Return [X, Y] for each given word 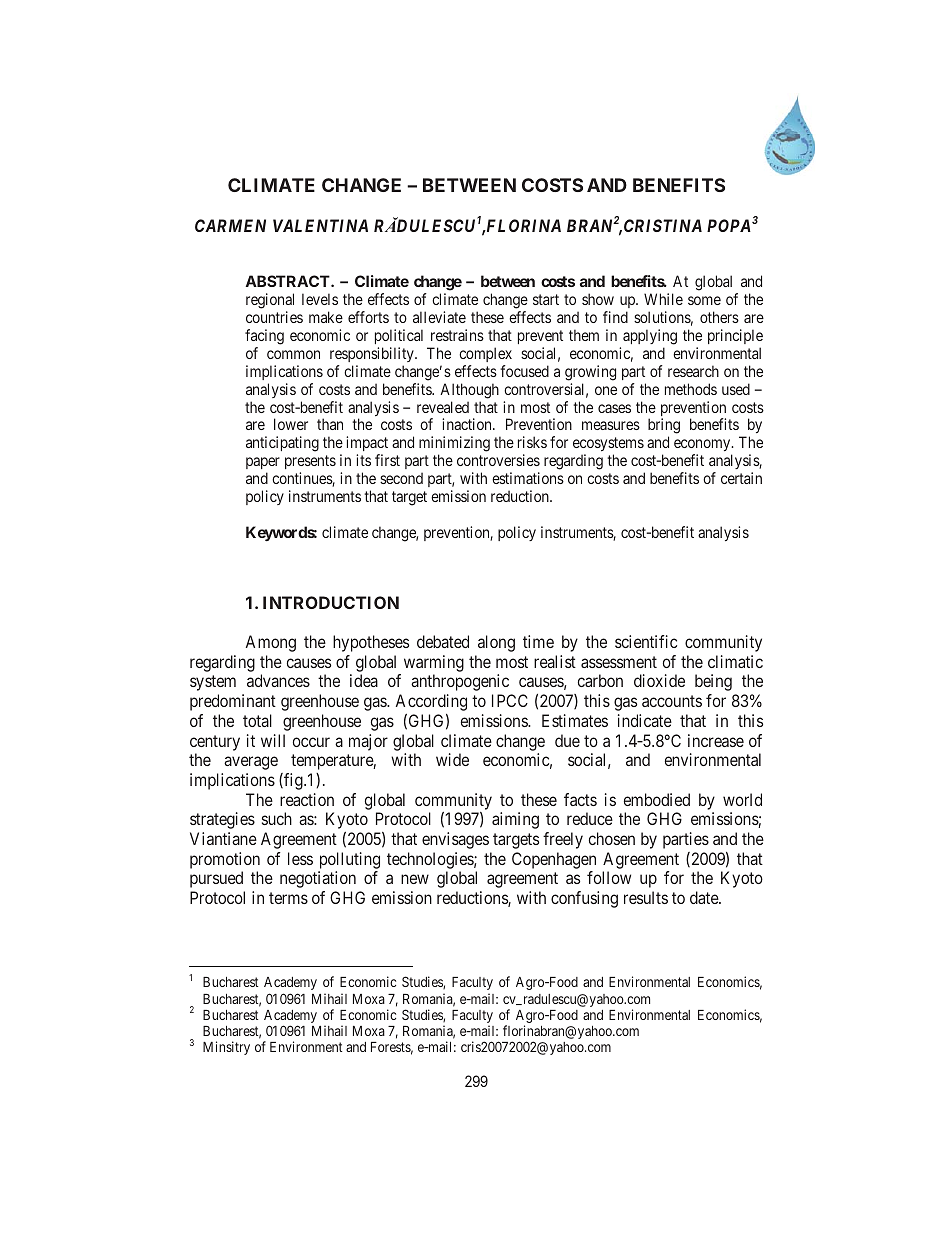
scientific [646, 641]
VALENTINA [320, 225]
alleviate [439, 317]
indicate [645, 720]
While [663, 299]
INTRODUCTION [331, 602]
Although [469, 391]
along [496, 643]
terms [288, 898]
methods [691, 389]
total [257, 720]
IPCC [510, 700]
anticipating [282, 444]
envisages [455, 840]
